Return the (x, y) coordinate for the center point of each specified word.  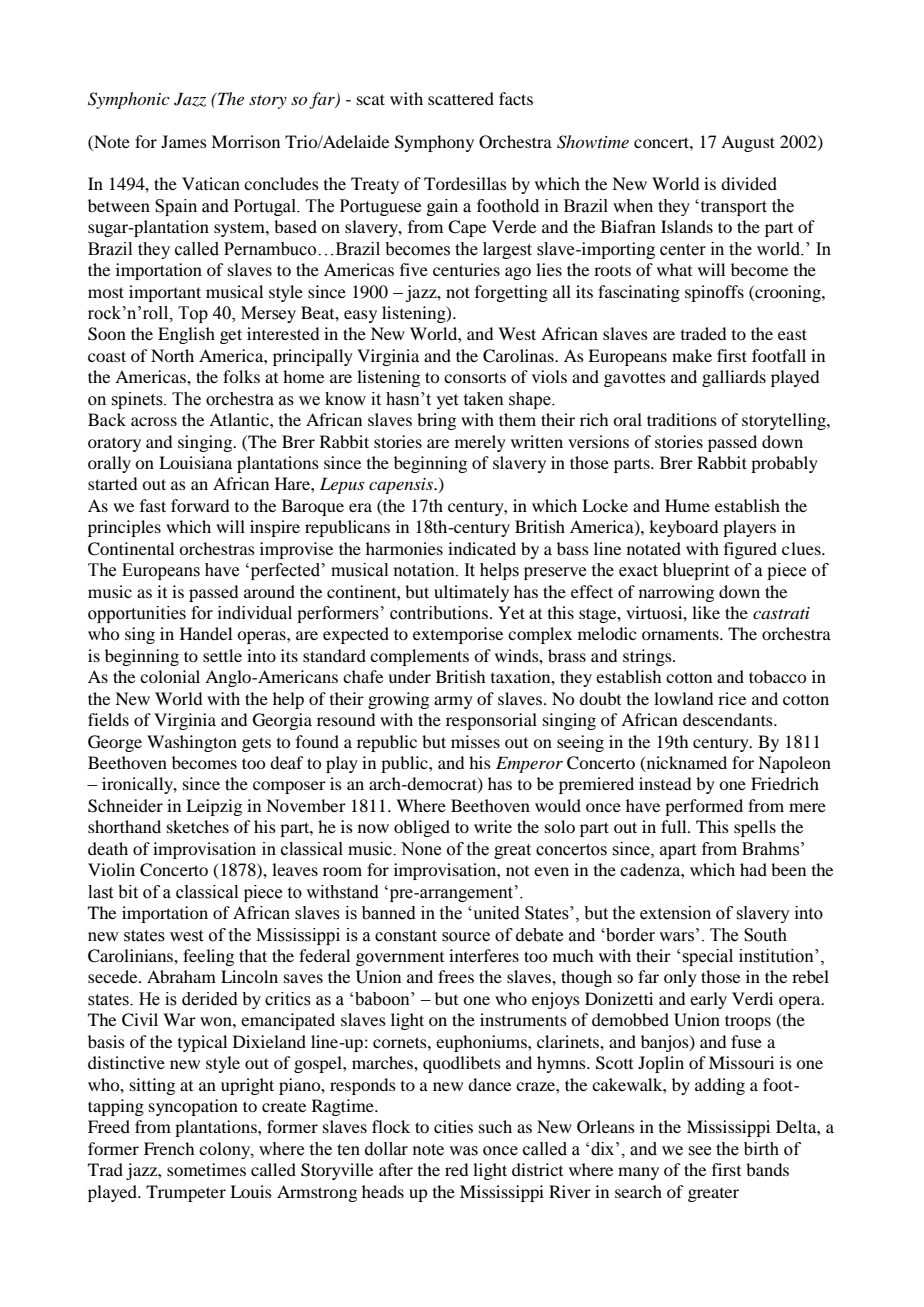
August (748, 143)
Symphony (434, 143)
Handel (206, 633)
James (184, 141)
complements (419, 657)
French (169, 1148)
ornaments (681, 634)
